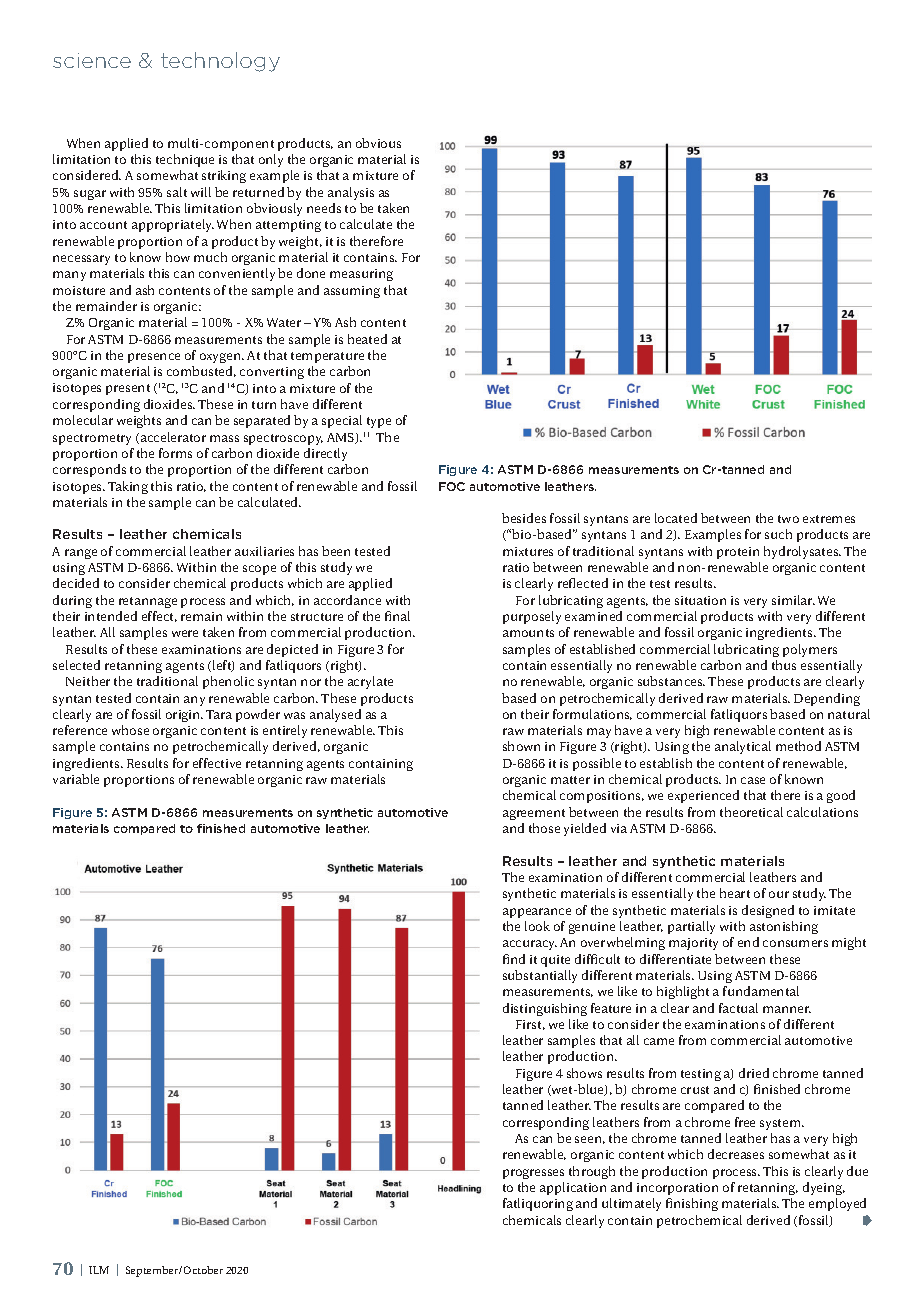  What do you see at coordinates (99, 1270) in the screenshot?
I see `ILM` at bounding box center [99, 1270].
